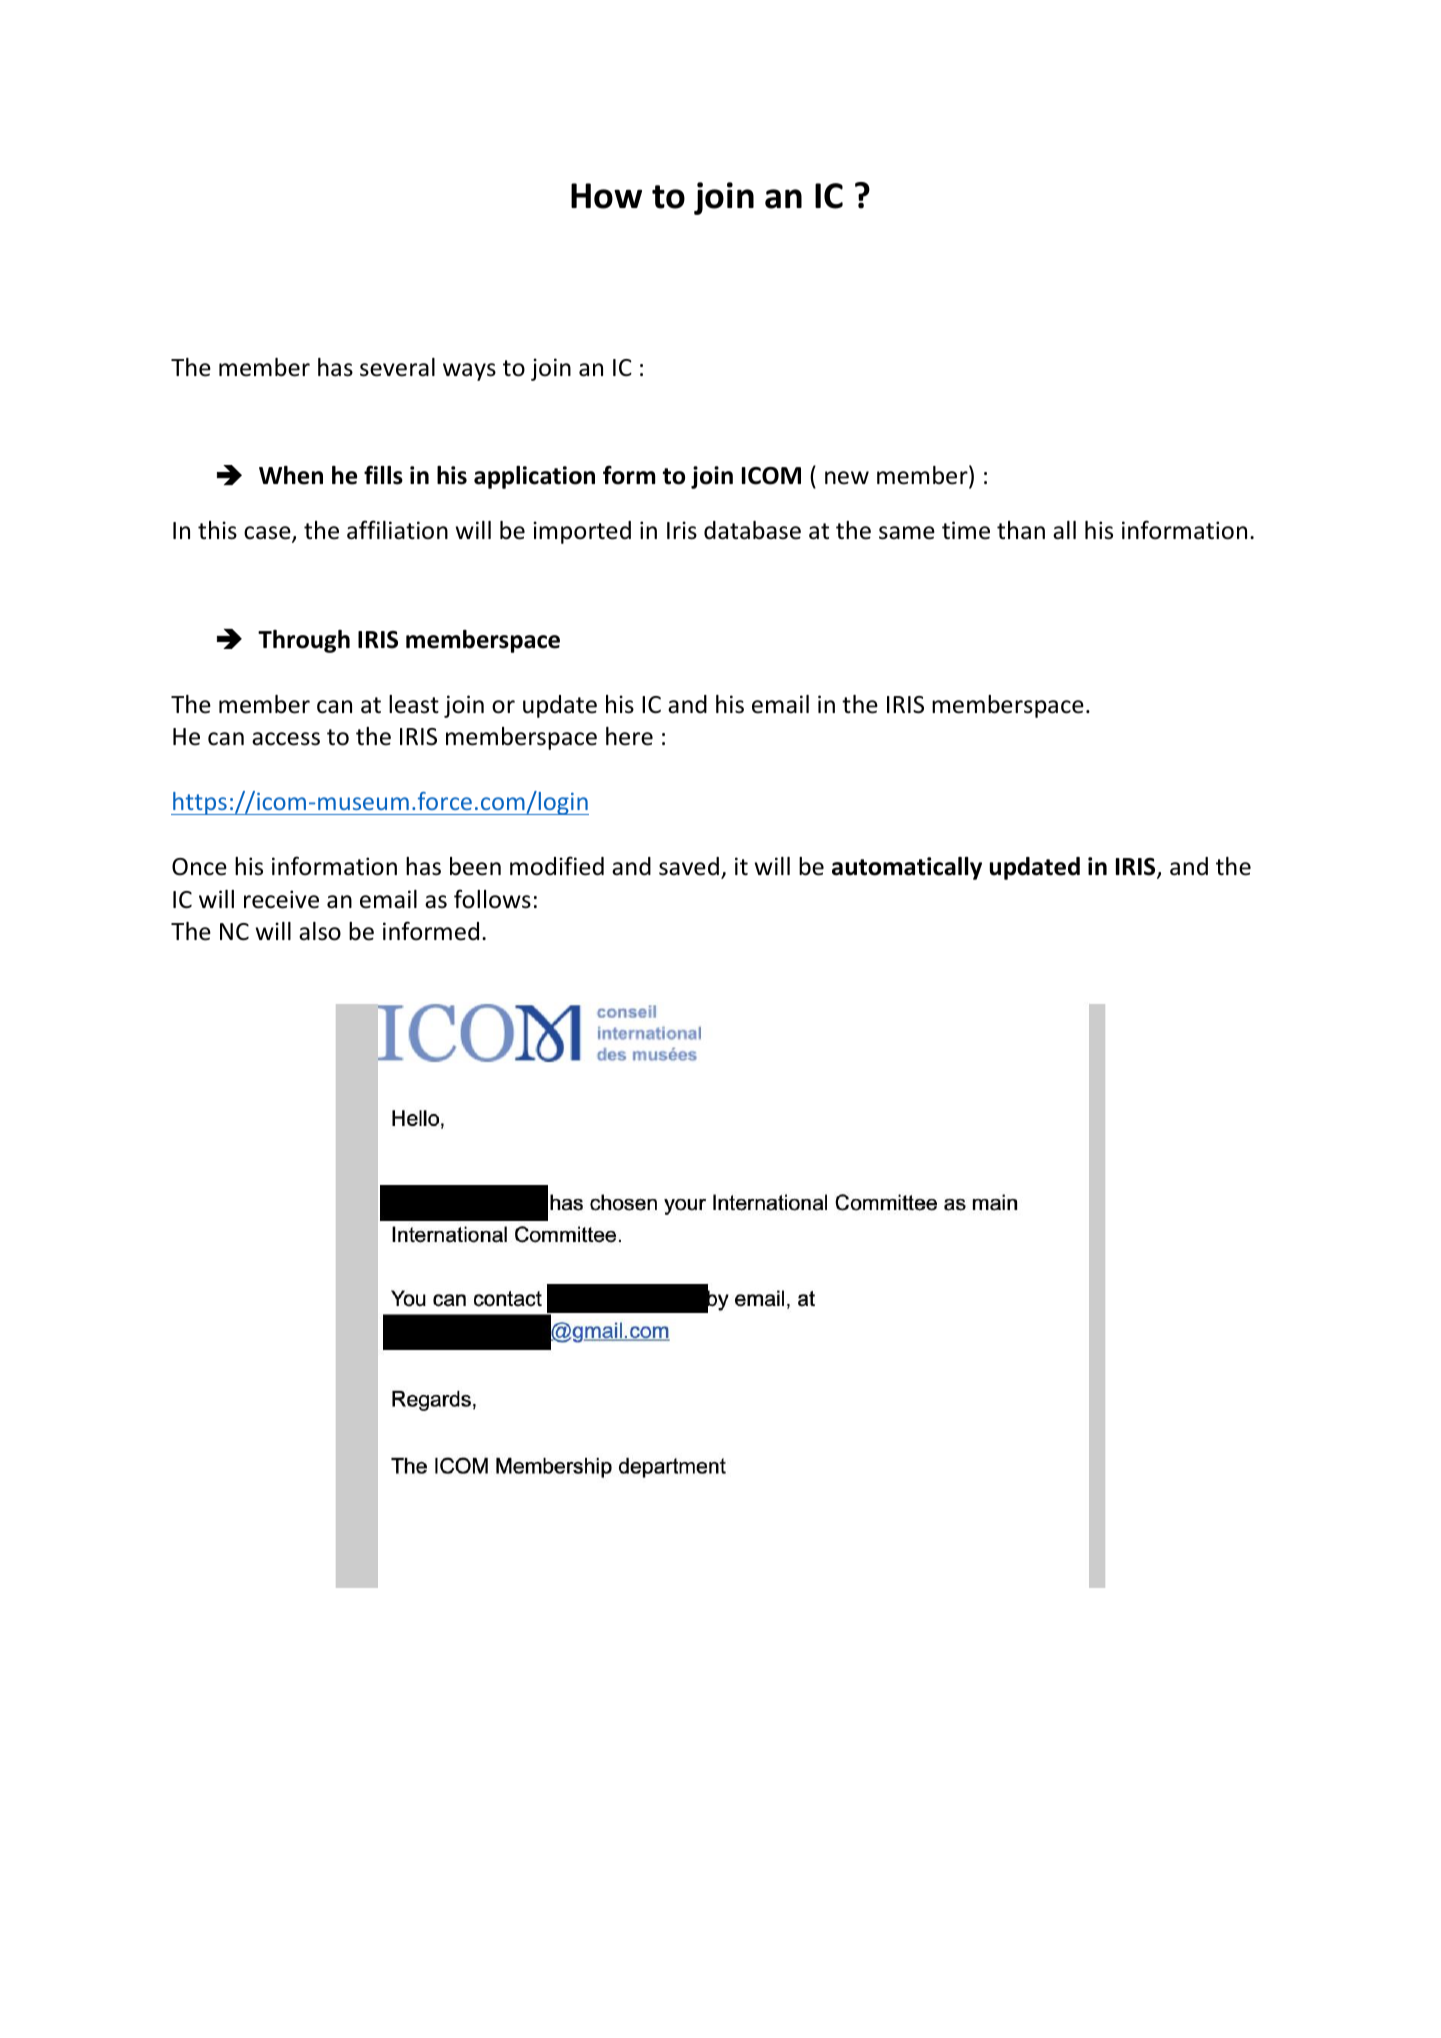 This document has height=2038, width=1441. I want to click on here, so click(629, 736).
